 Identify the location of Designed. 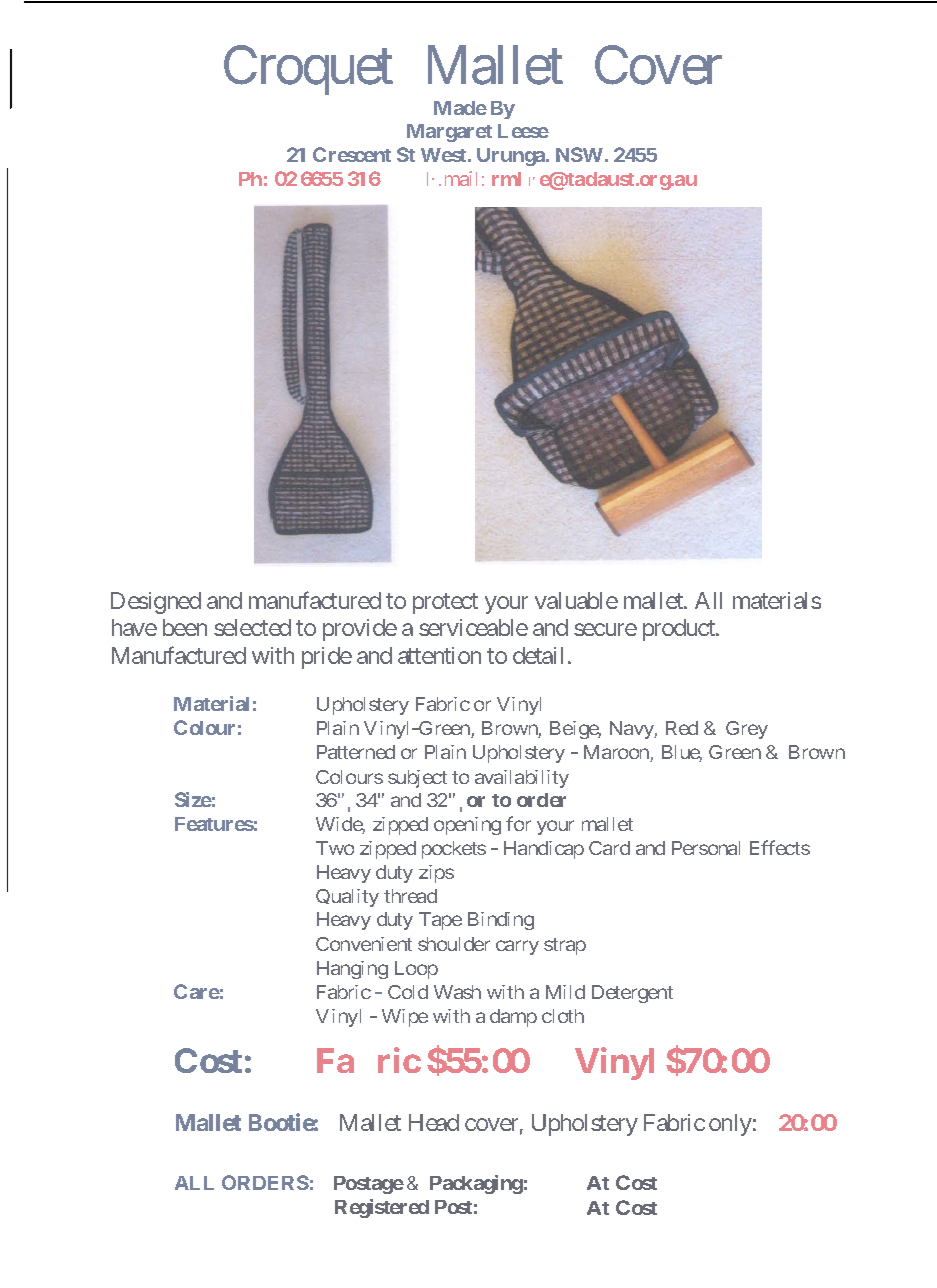
(156, 603).
